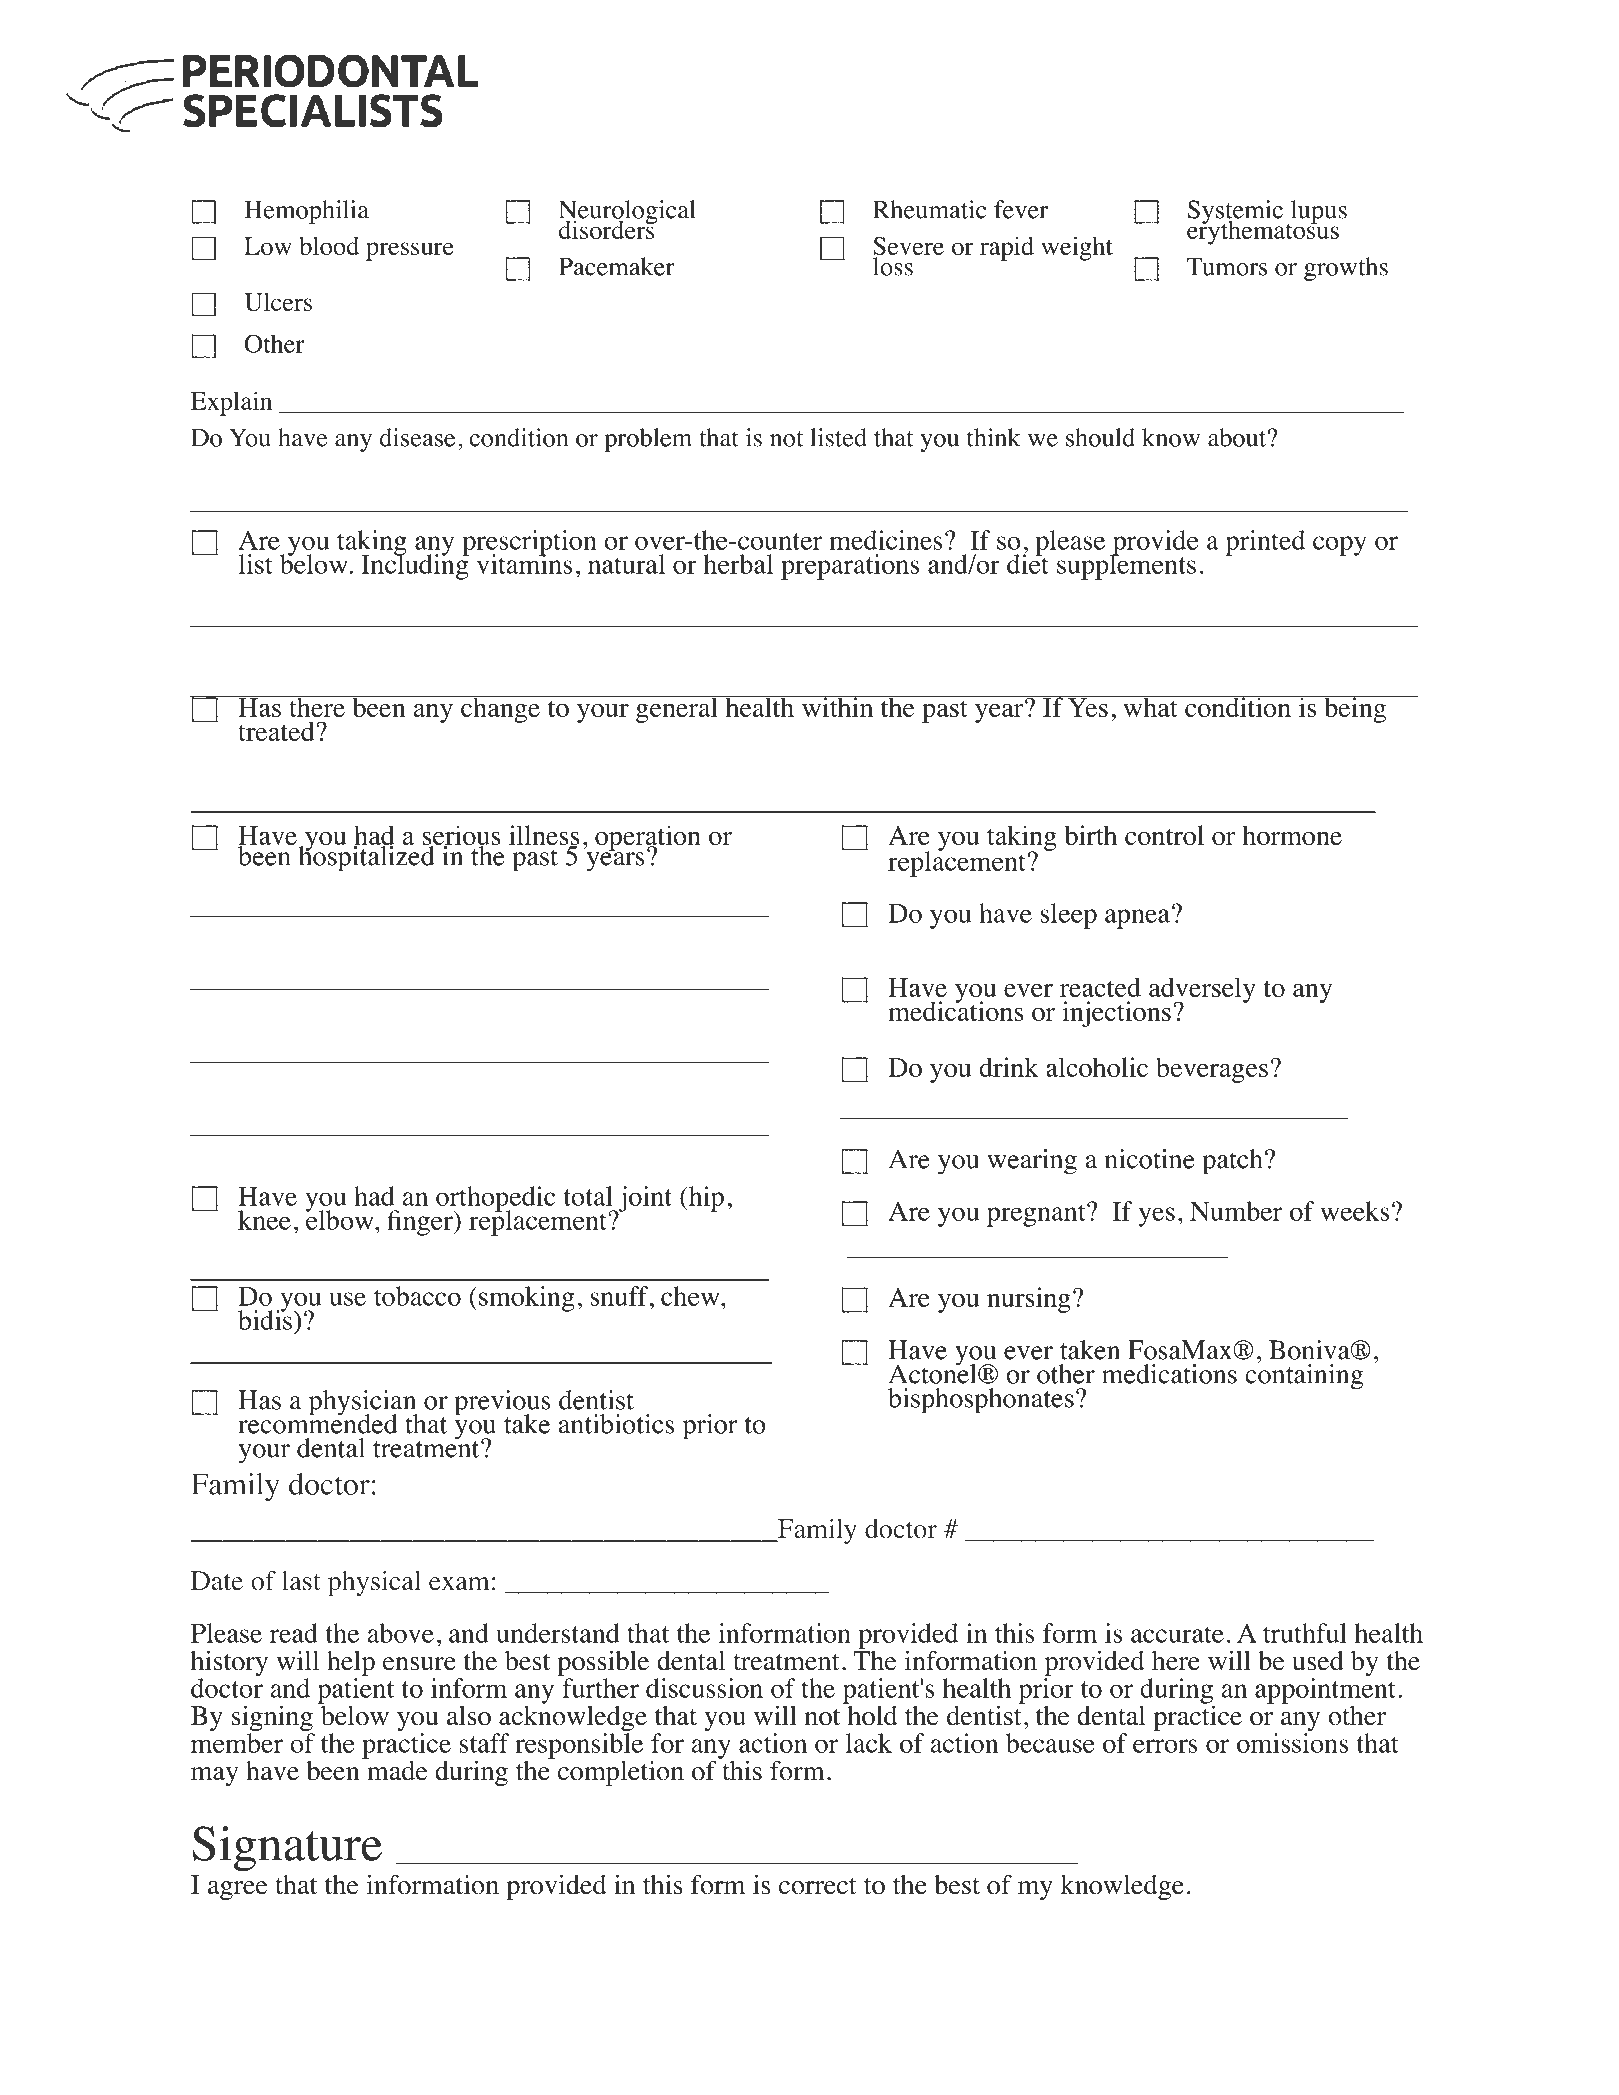 This image has width=1619, height=2095. What do you see at coordinates (287, 1848) in the image?
I see `Signature` at bounding box center [287, 1848].
